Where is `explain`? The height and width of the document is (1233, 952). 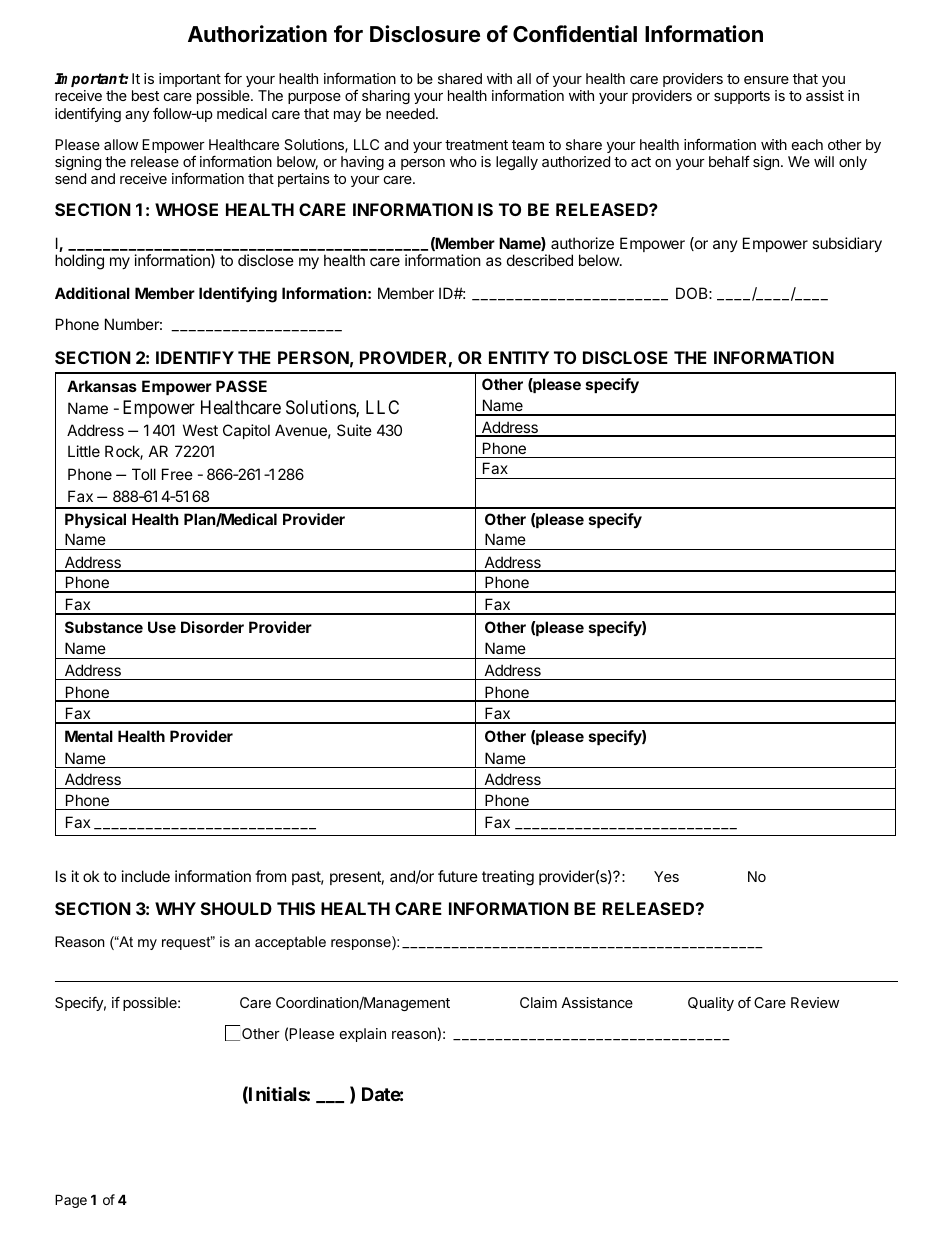
explain is located at coordinates (363, 1035).
